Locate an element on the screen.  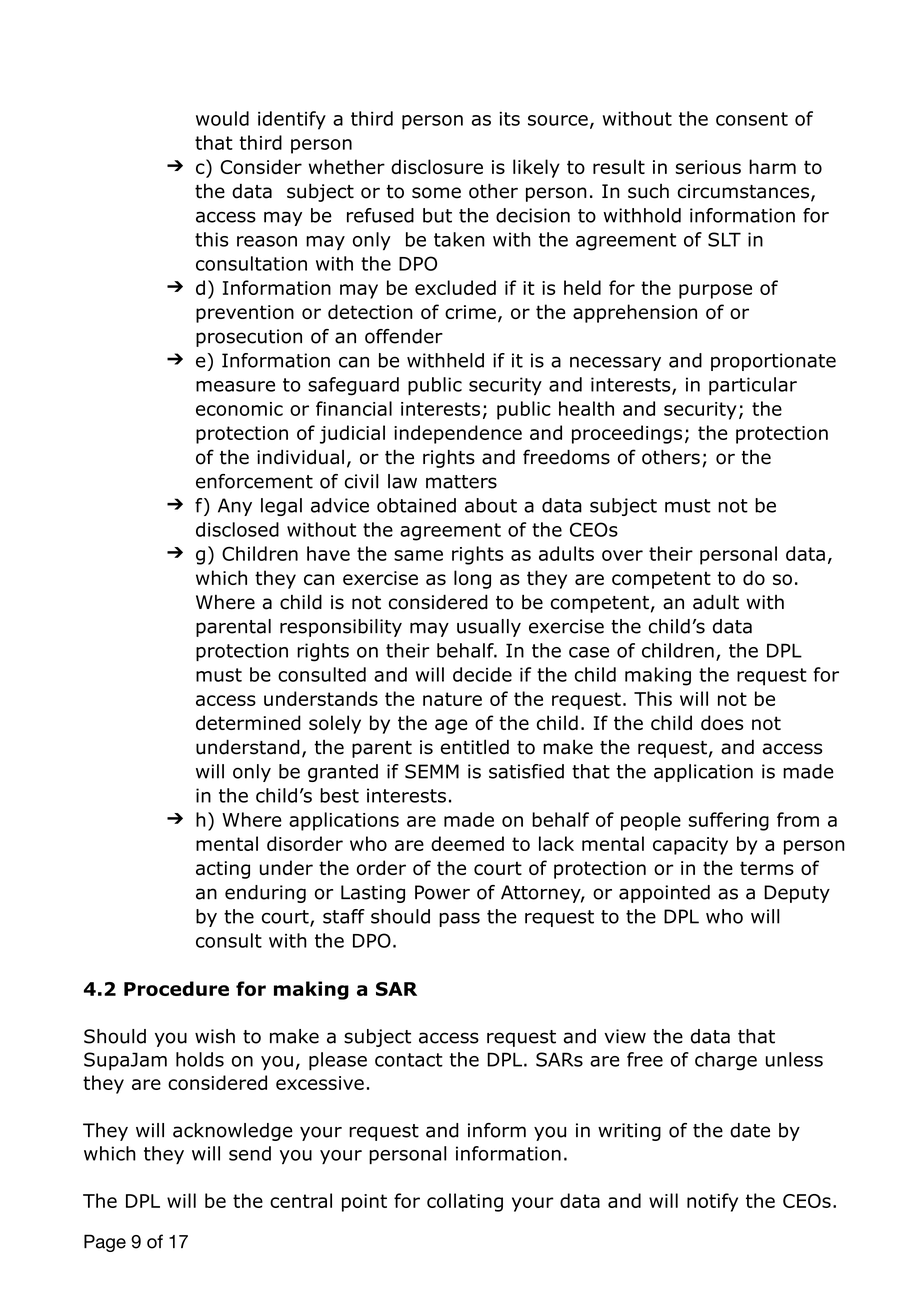
notify is located at coordinates (712, 1202).
